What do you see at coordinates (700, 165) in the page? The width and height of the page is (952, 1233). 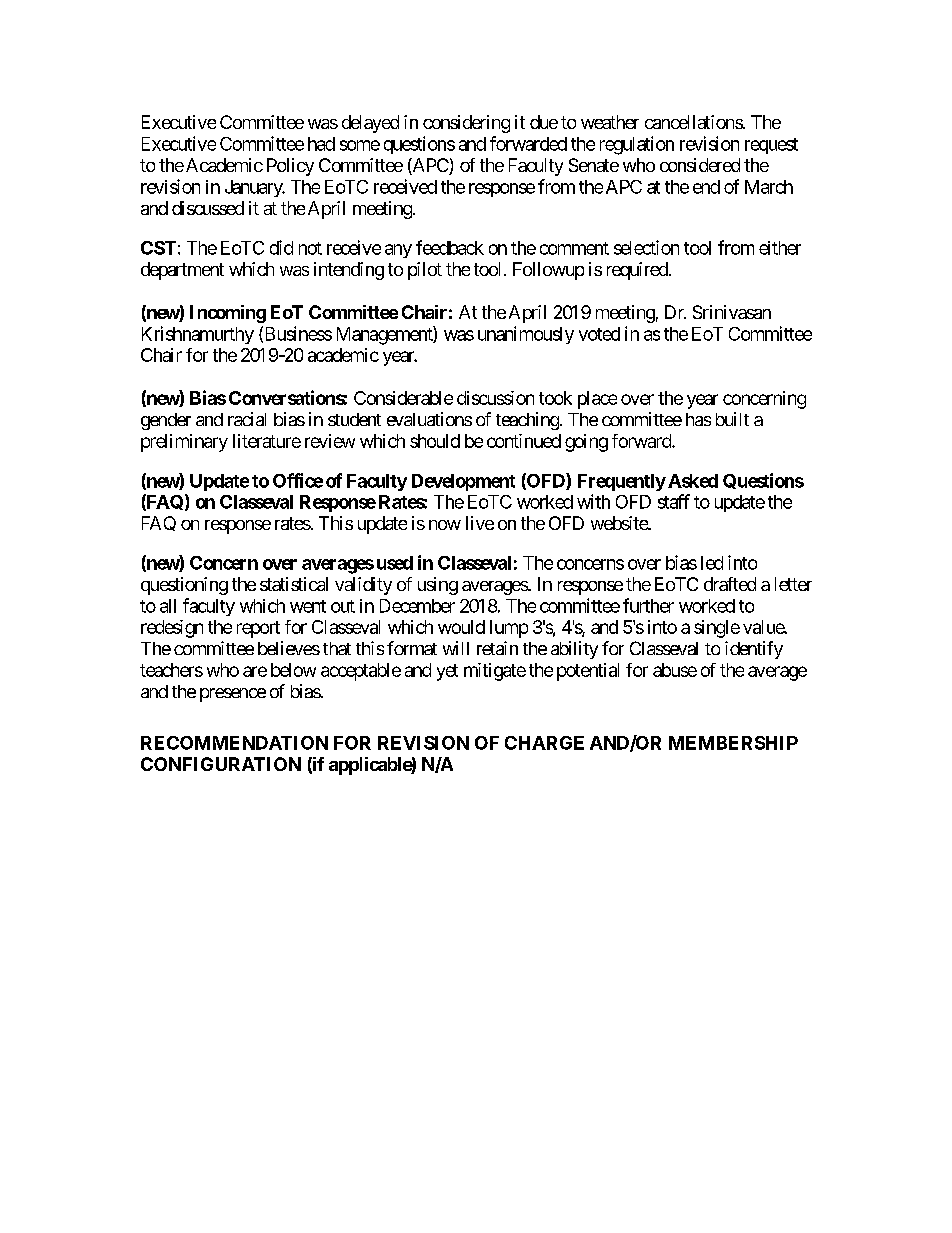 I see `considered` at bounding box center [700, 165].
